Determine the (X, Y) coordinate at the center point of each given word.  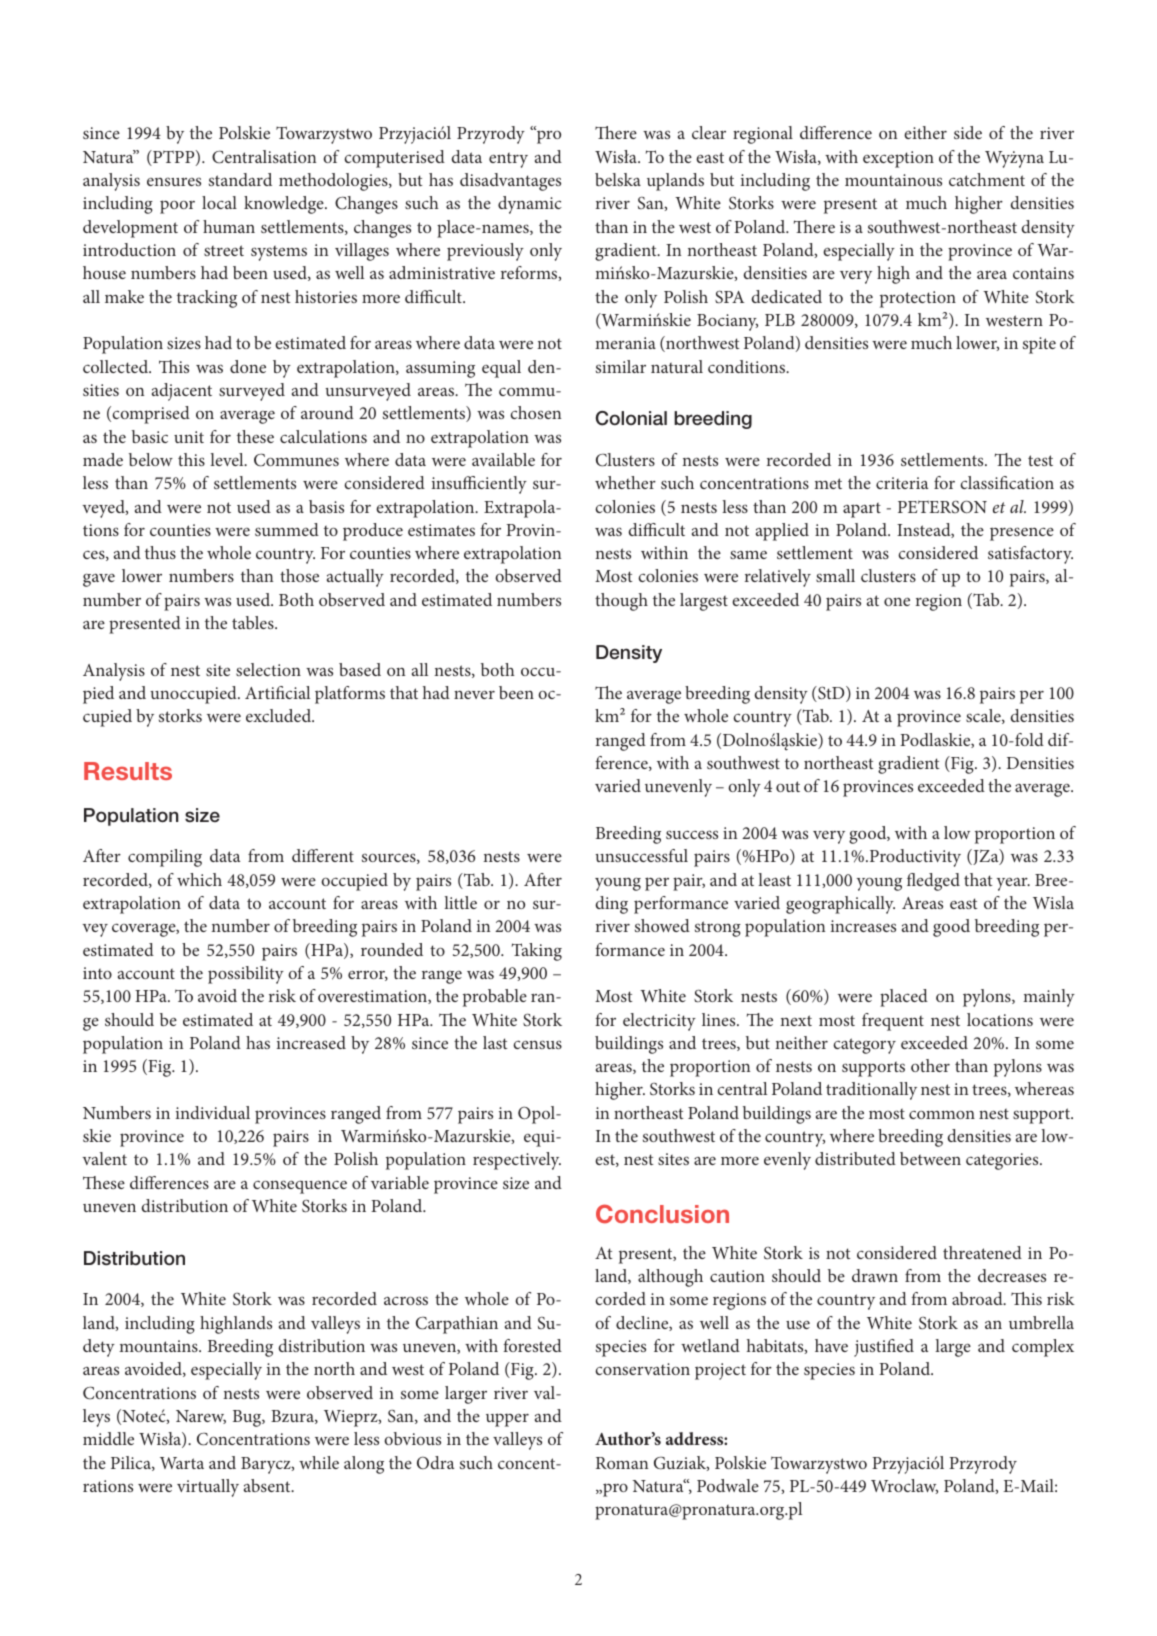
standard (240, 179)
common (942, 1114)
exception (898, 159)
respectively (517, 1161)
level (228, 459)
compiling (165, 858)
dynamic (530, 205)
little (460, 902)
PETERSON (942, 506)
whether (625, 482)
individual (213, 1112)
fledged (933, 882)
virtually (208, 1488)
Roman (622, 1463)
